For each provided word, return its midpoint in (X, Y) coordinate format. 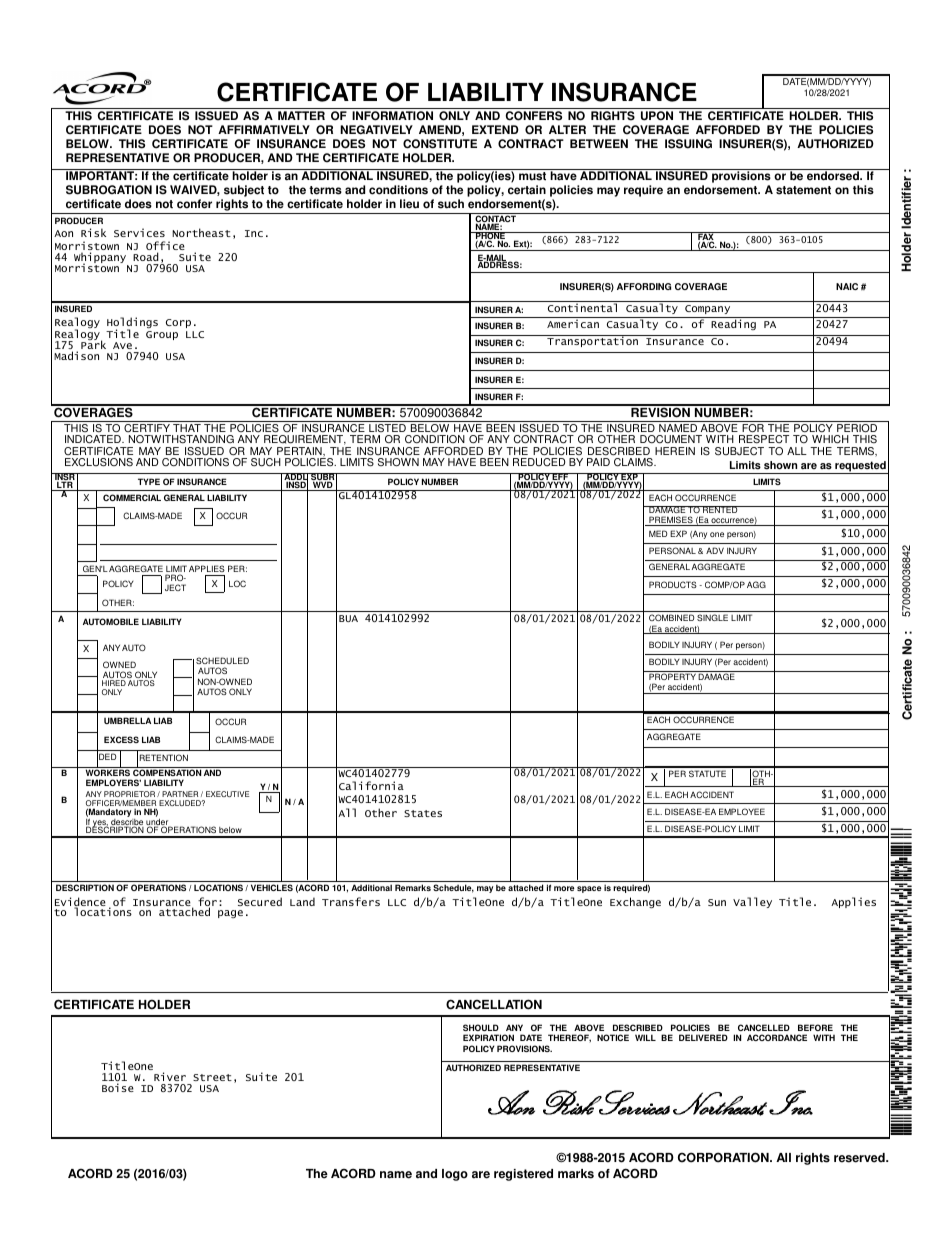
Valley (752, 902)
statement (803, 190)
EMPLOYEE (742, 811)
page (230, 914)
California (371, 785)
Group (162, 335)
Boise (118, 1087)
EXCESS (121, 739)
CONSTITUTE (440, 144)
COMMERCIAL (132, 497)
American (573, 323)
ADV (715, 550)
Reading (733, 324)
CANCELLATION (494, 1004)
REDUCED (539, 462)
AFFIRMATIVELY (264, 129)
